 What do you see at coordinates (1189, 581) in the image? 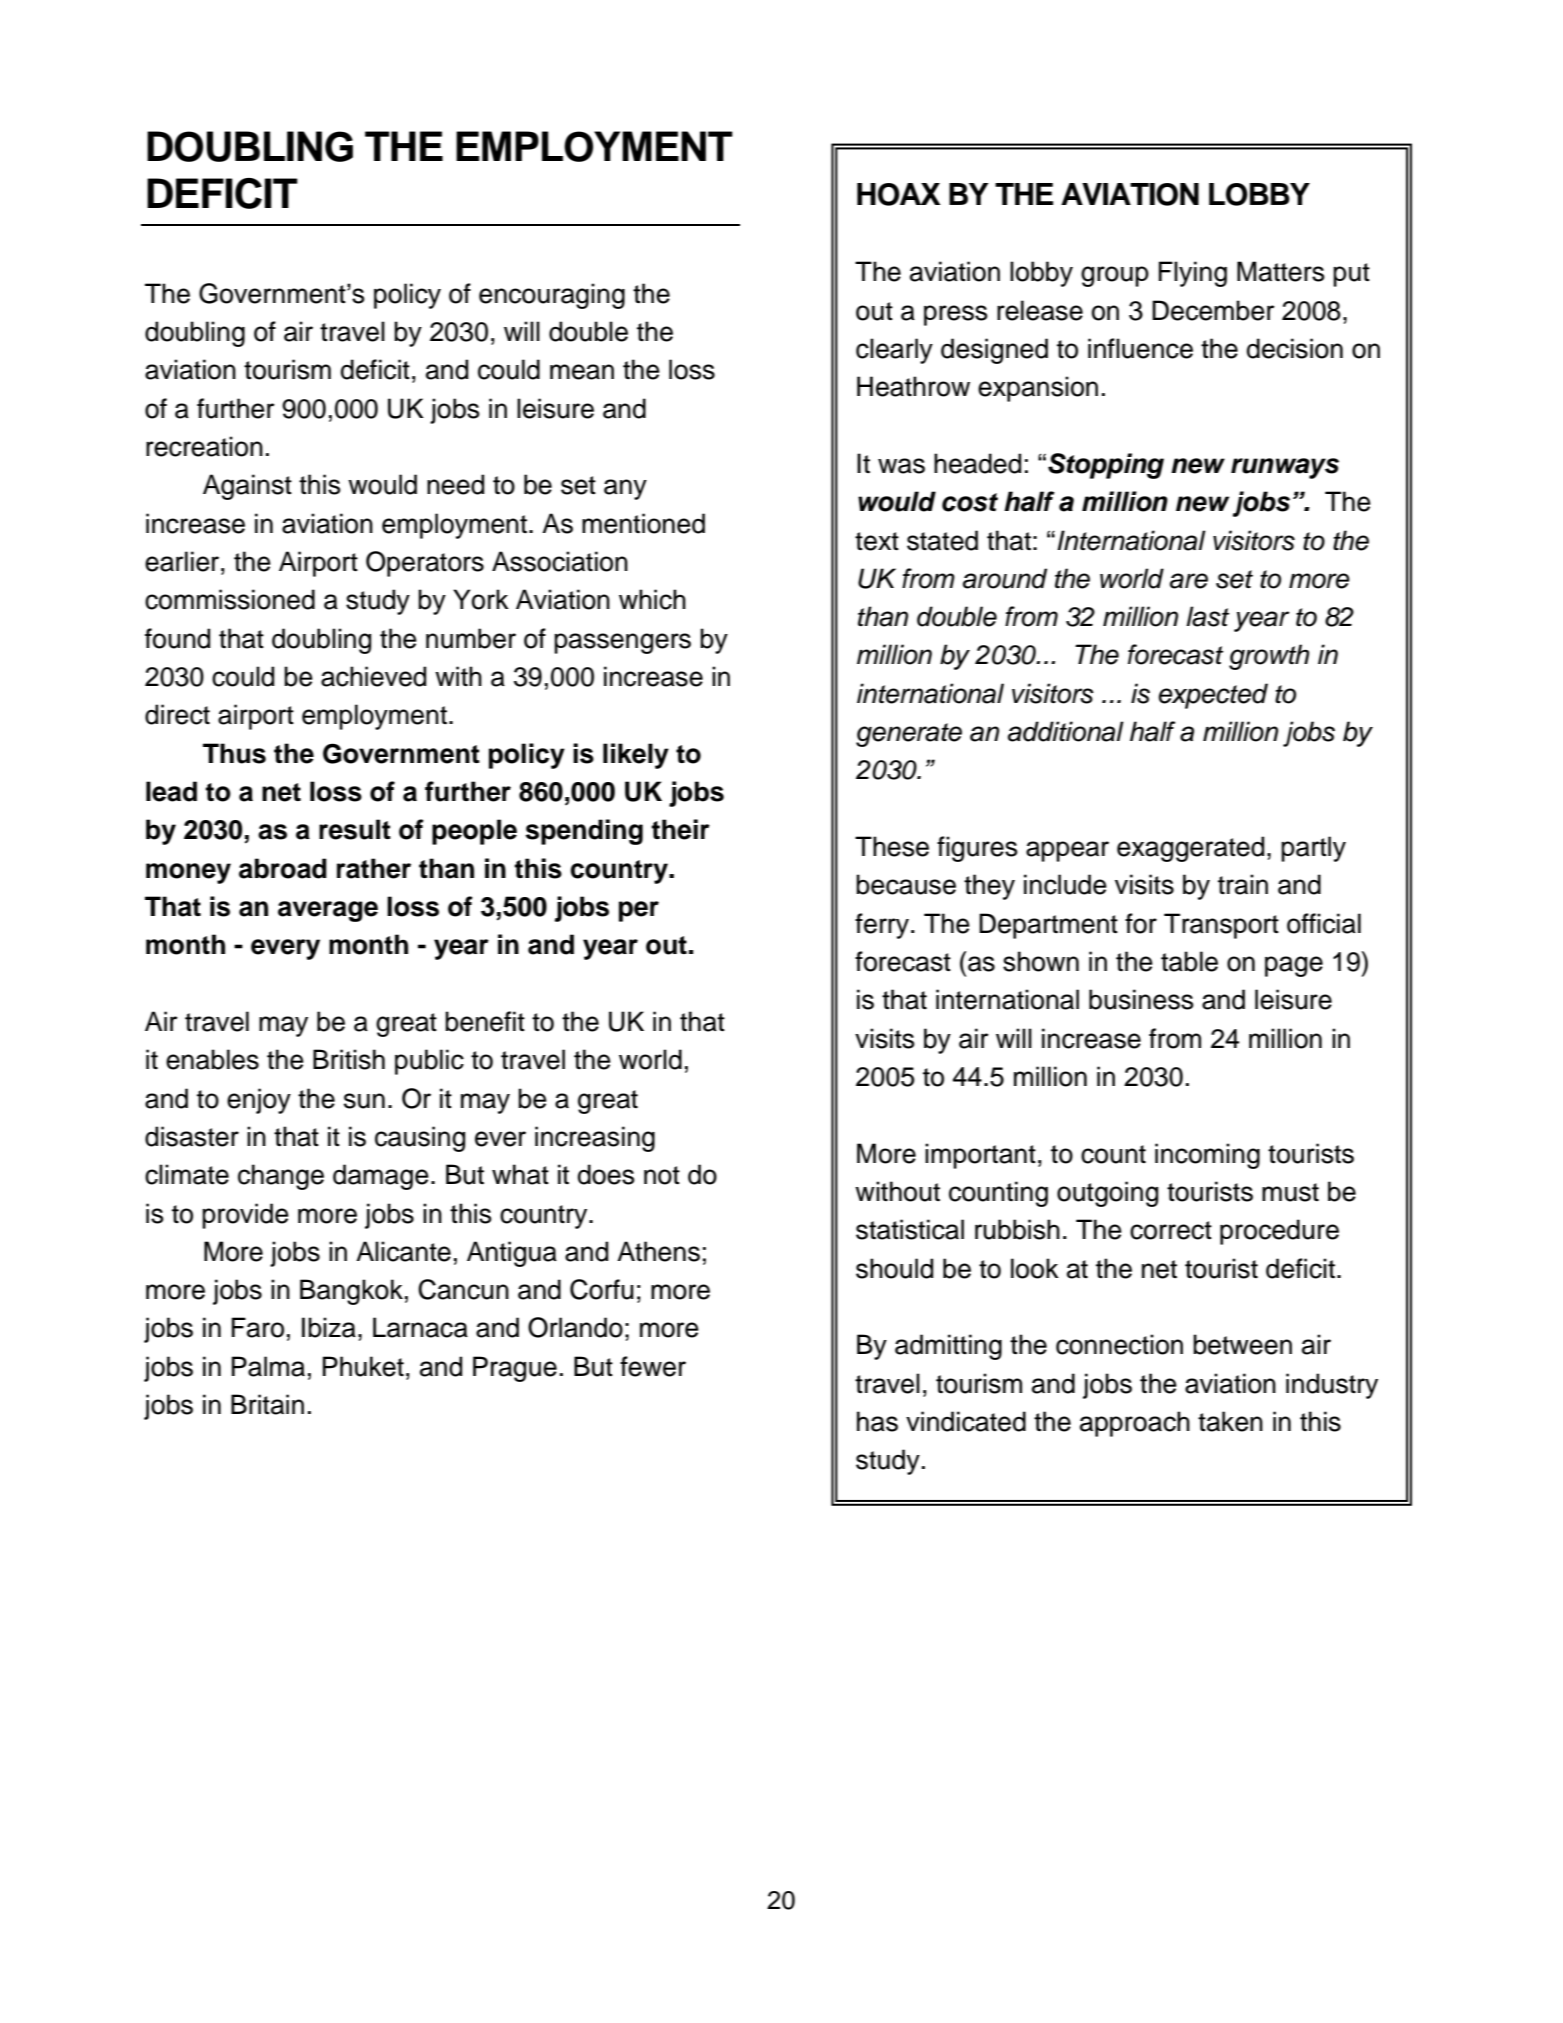
I see `are` at bounding box center [1189, 581].
